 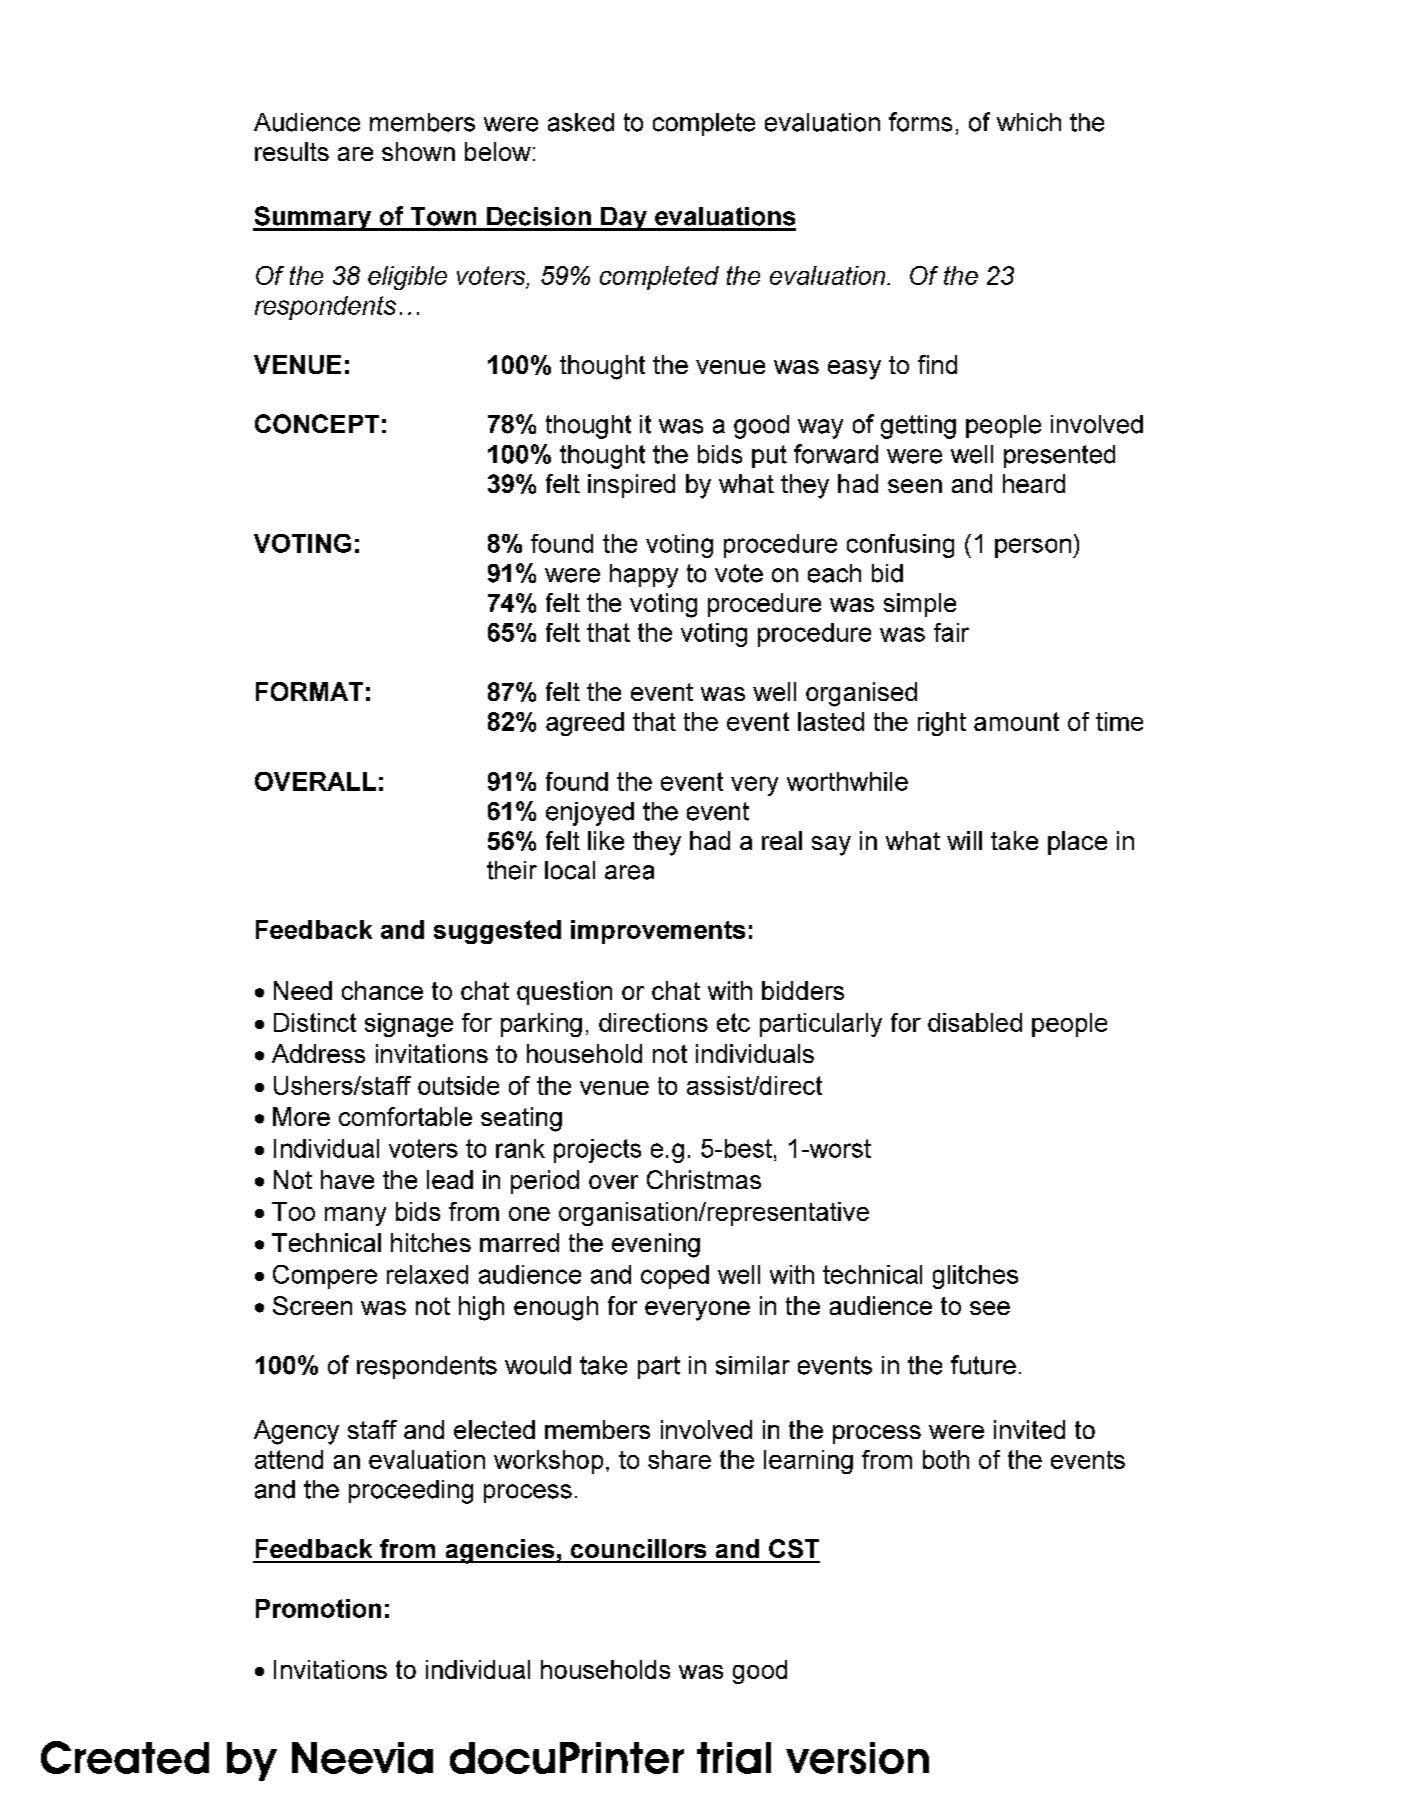 What do you see at coordinates (679, 1459) in the screenshot?
I see `share` at bounding box center [679, 1459].
